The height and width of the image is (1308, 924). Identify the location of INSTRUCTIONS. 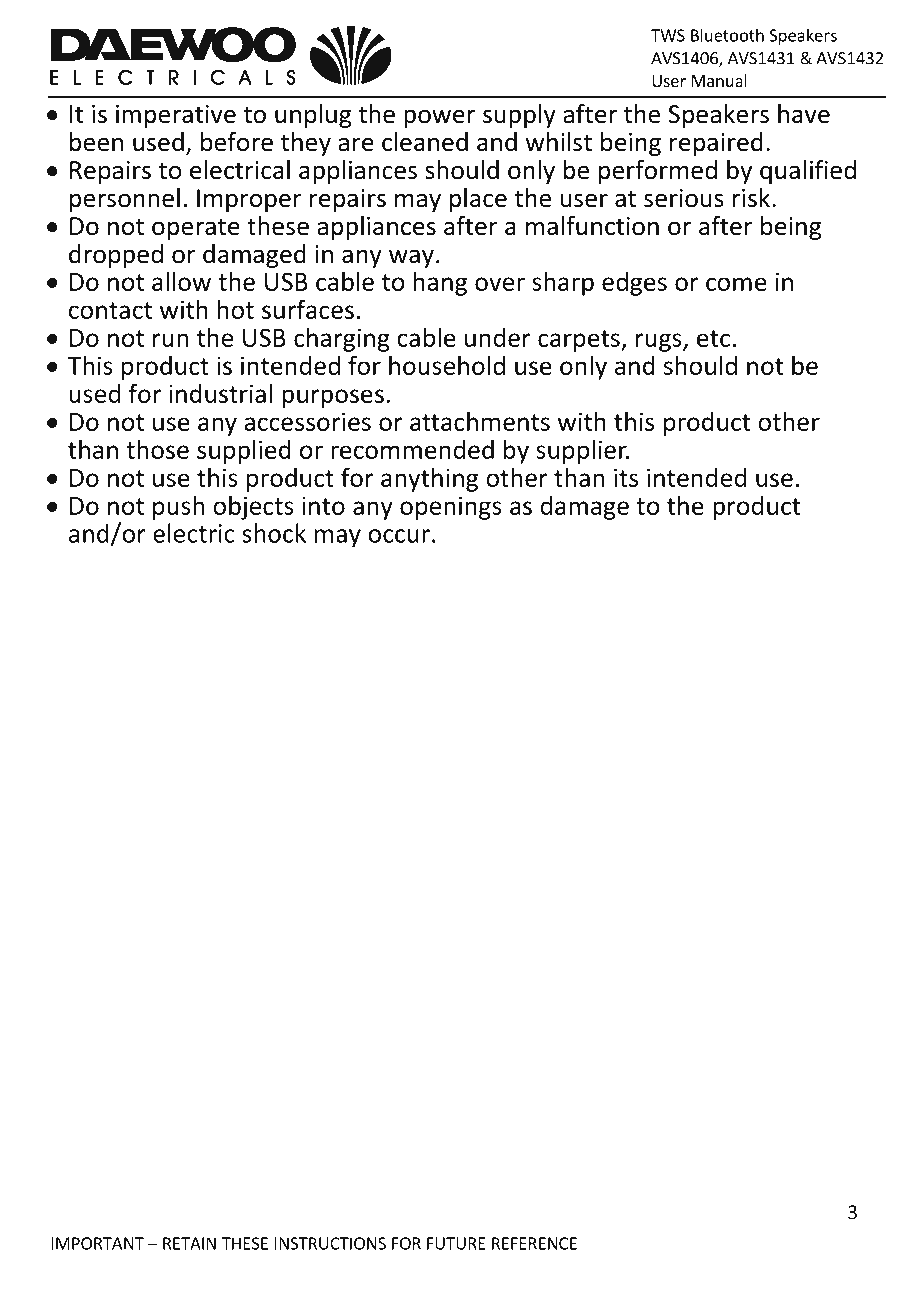
(330, 1243).
